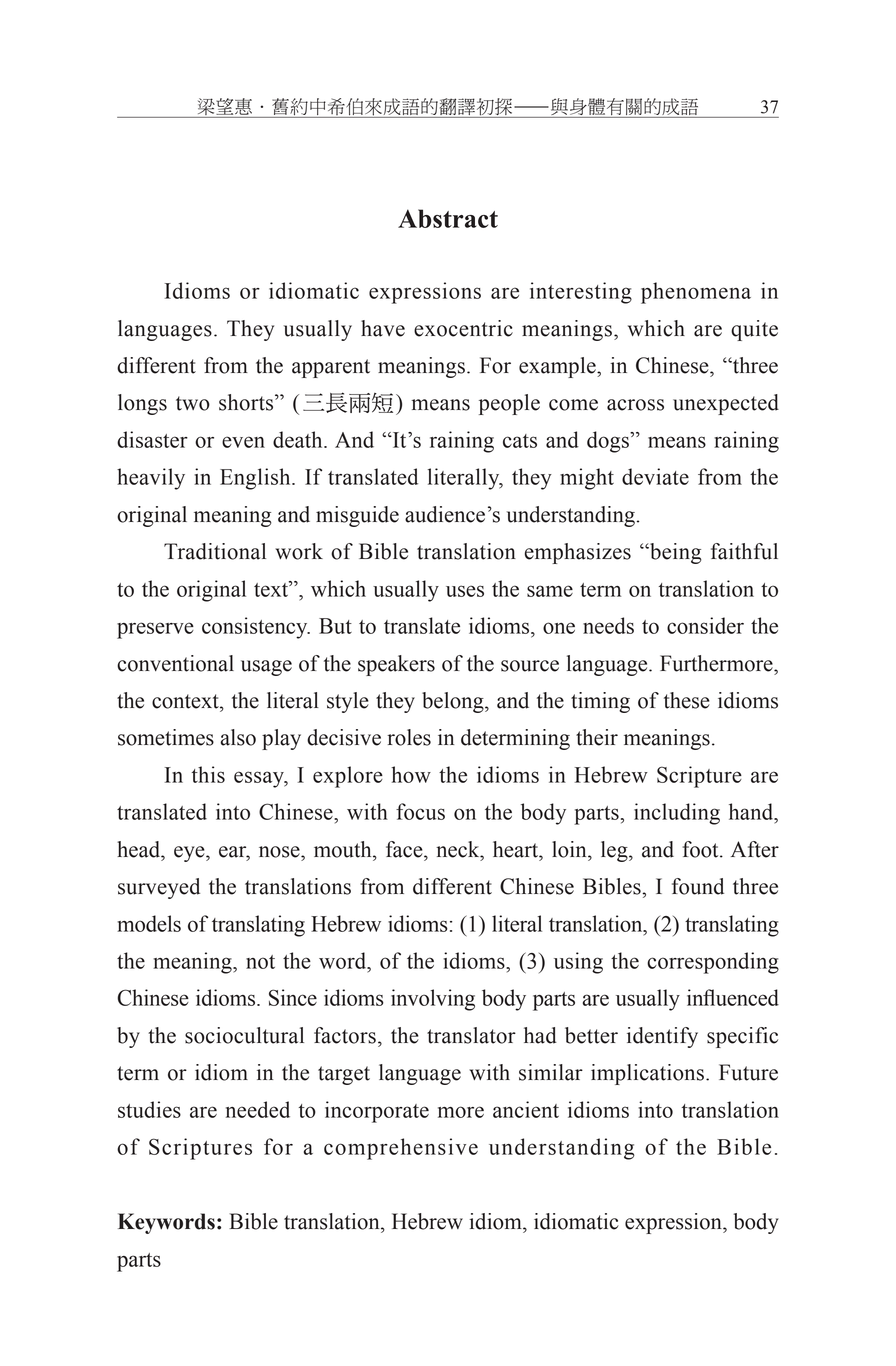 The width and height of the screenshot is (896, 1366). I want to click on comprehensive, so click(401, 1149).
